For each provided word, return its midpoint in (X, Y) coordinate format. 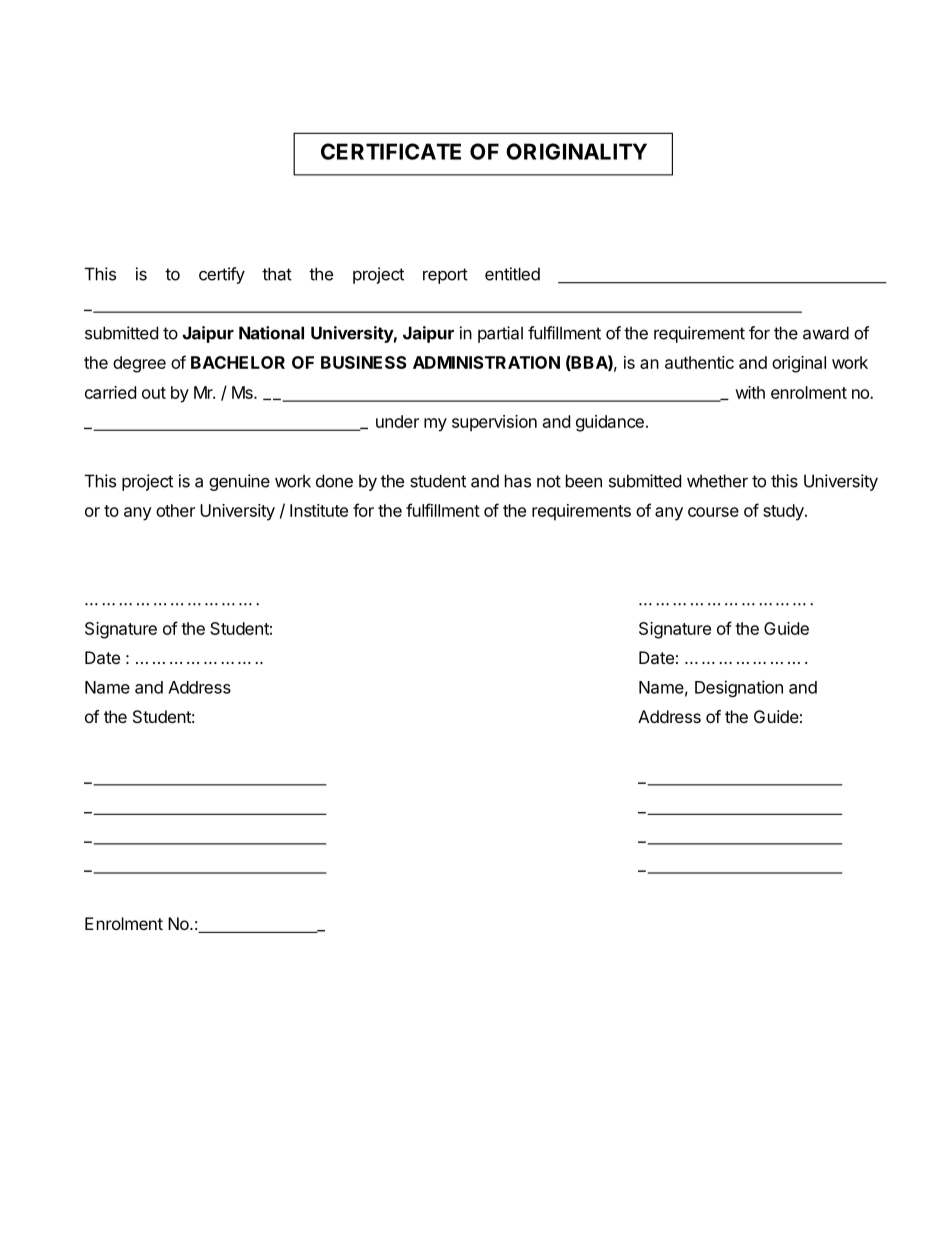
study (784, 512)
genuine (239, 482)
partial (500, 334)
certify (222, 275)
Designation (739, 688)
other (175, 510)
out (154, 393)
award (826, 333)
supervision (494, 423)
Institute (319, 510)
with (750, 392)
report (445, 276)
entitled (512, 274)
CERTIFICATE (391, 151)
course (713, 512)
